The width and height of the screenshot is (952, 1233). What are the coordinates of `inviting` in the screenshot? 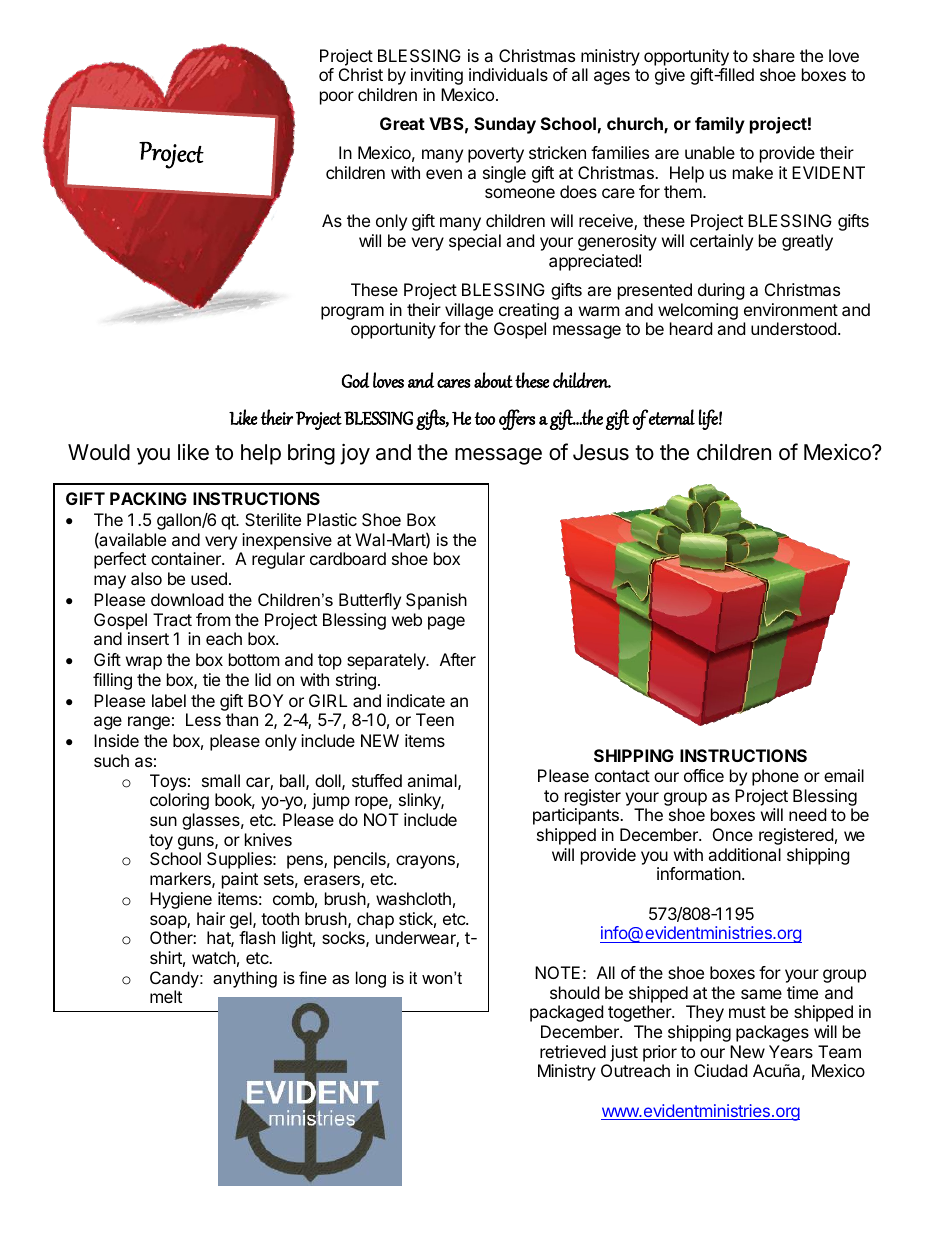 It's located at (437, 76).
